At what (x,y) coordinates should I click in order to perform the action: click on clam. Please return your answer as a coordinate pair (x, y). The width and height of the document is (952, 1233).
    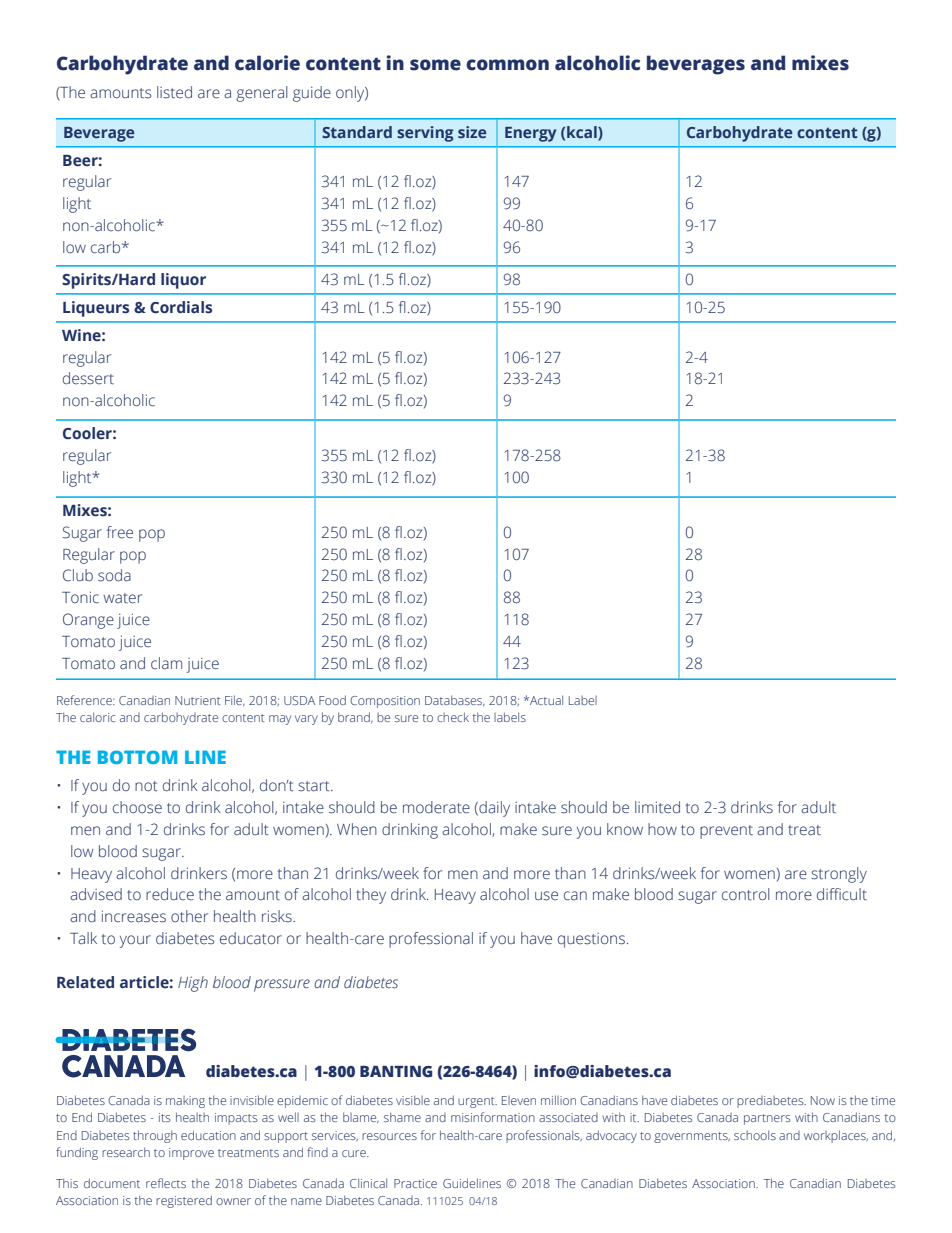
    Looking at the image, I should click on (166, 663).
